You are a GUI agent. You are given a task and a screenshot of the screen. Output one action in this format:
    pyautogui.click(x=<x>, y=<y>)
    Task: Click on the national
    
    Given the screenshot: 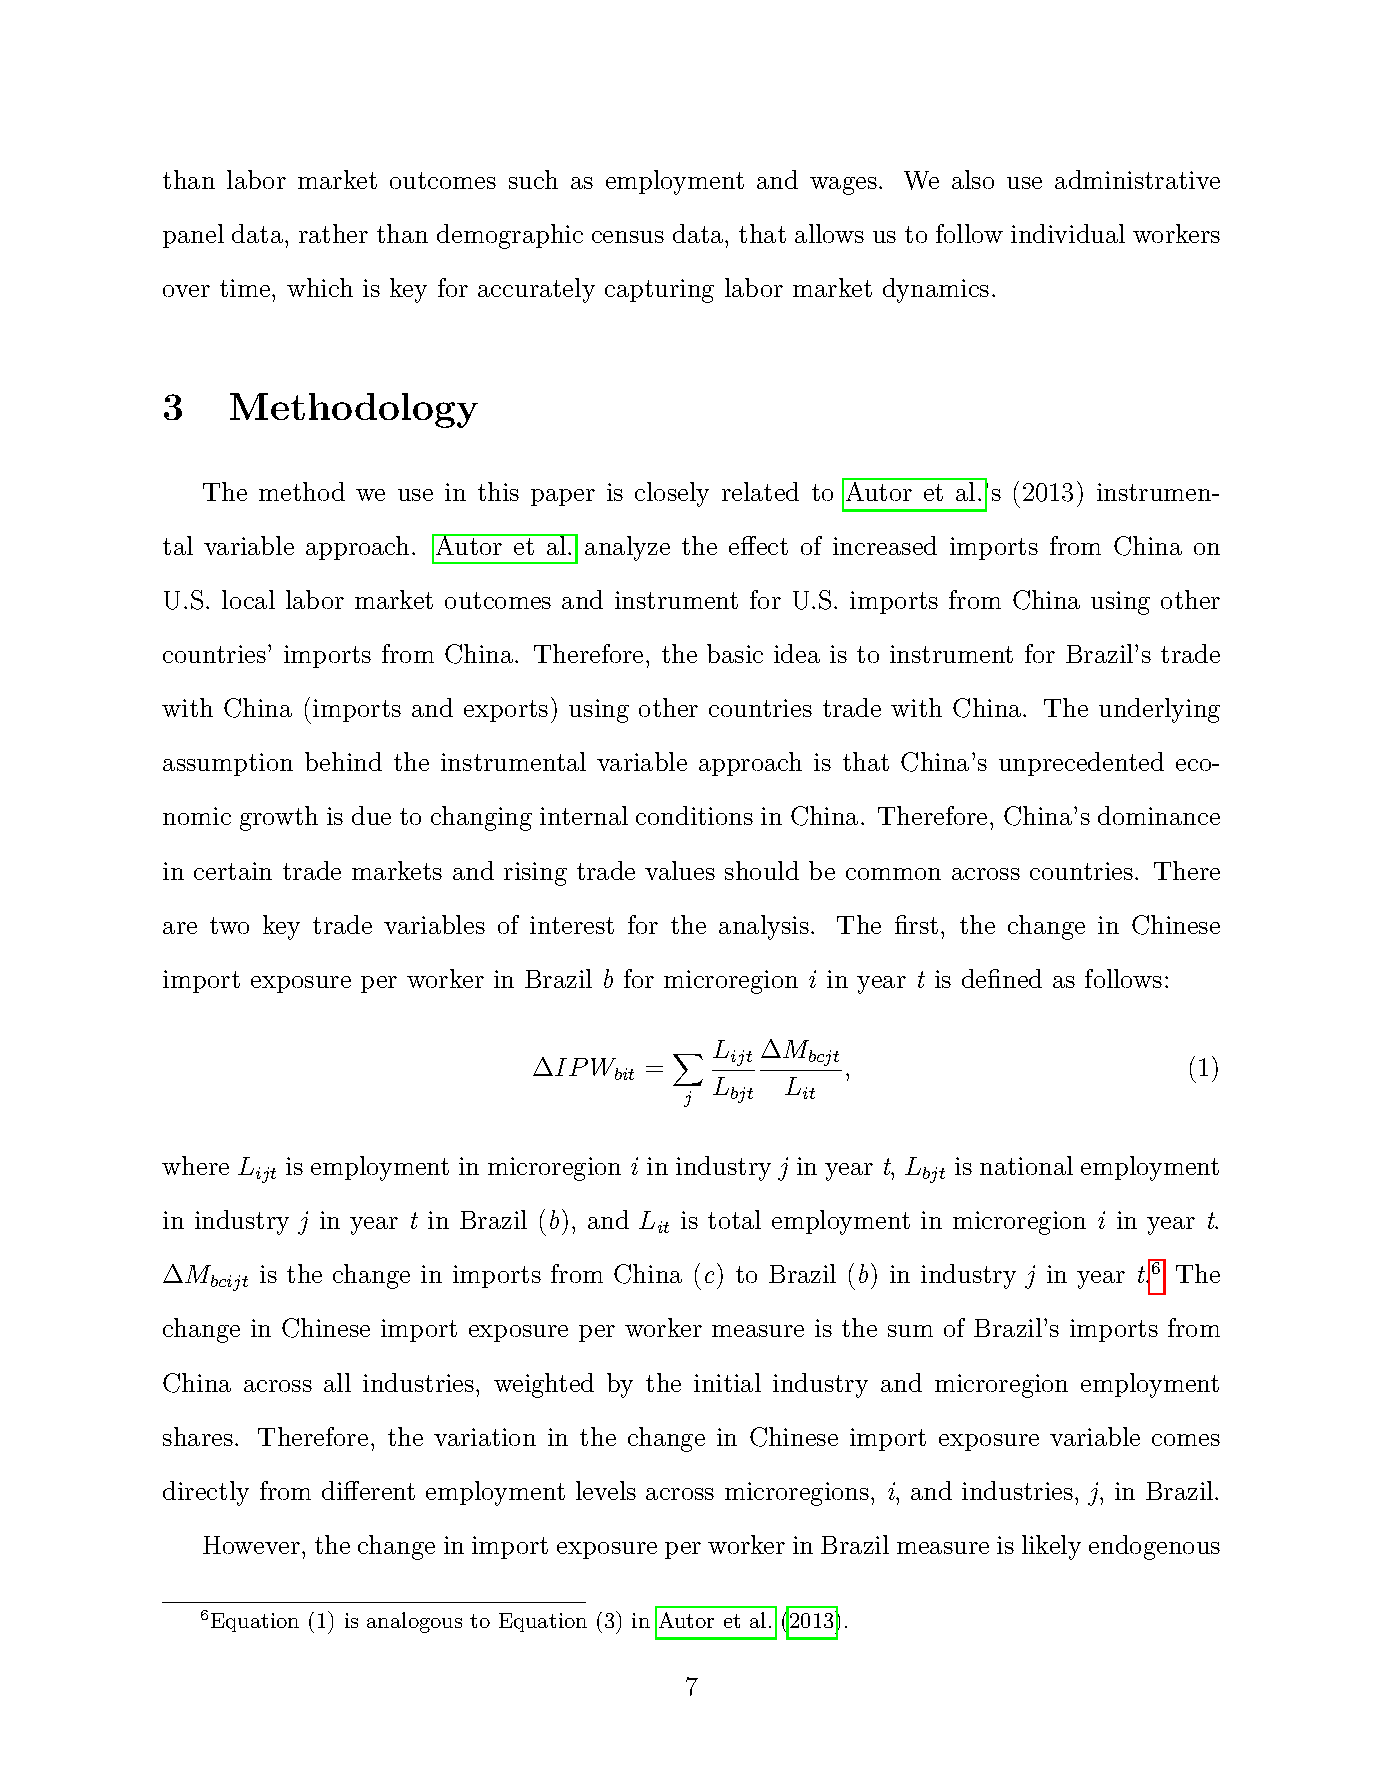 What is the action you would take?
    pyautogui.click(x=1026, y=1165)
